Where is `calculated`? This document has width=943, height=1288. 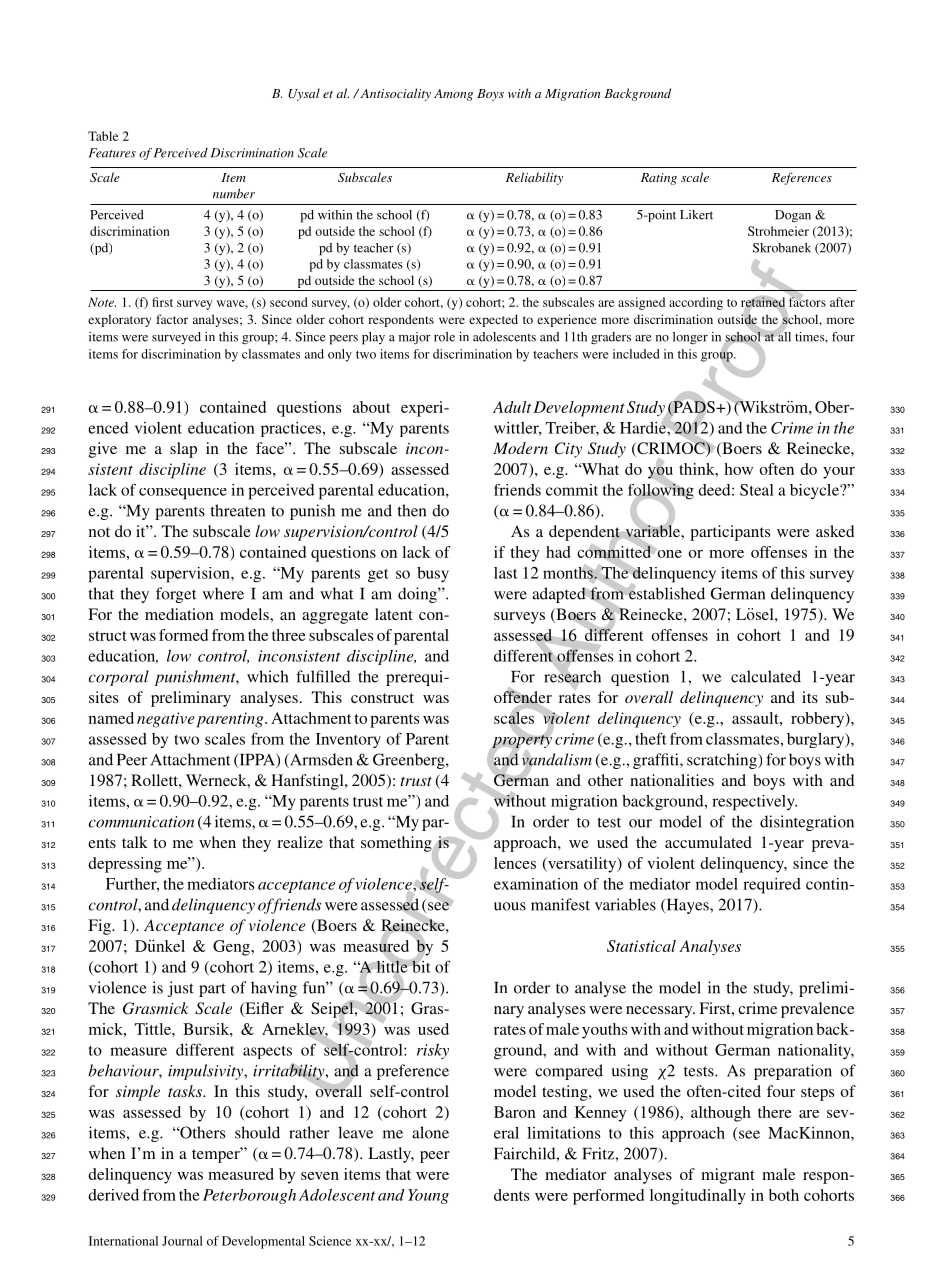
calculated is located at coordinates (766, 676).
